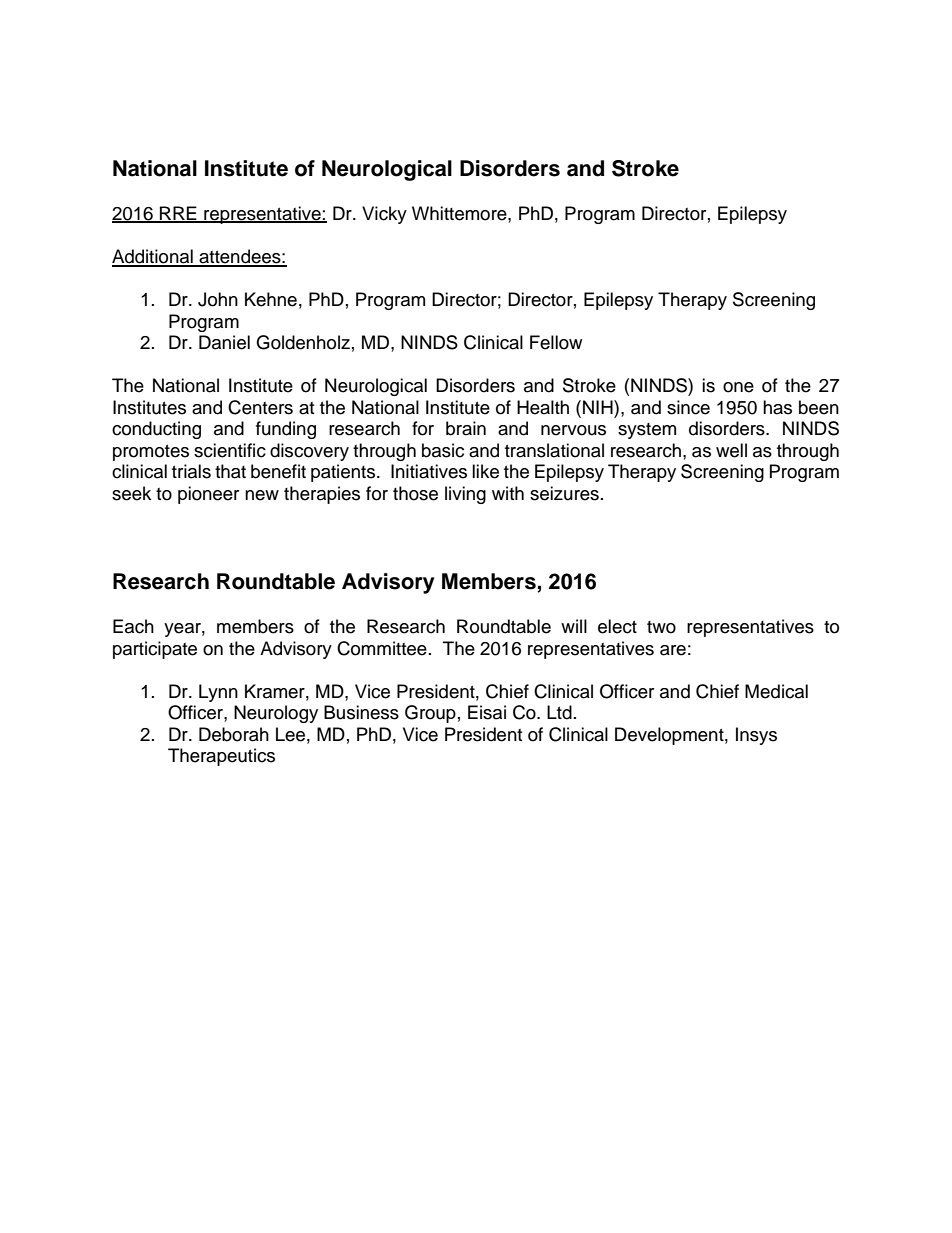 This screenshot has height=1233, width=952. I want to click on Deborah, so click(234, 734).
